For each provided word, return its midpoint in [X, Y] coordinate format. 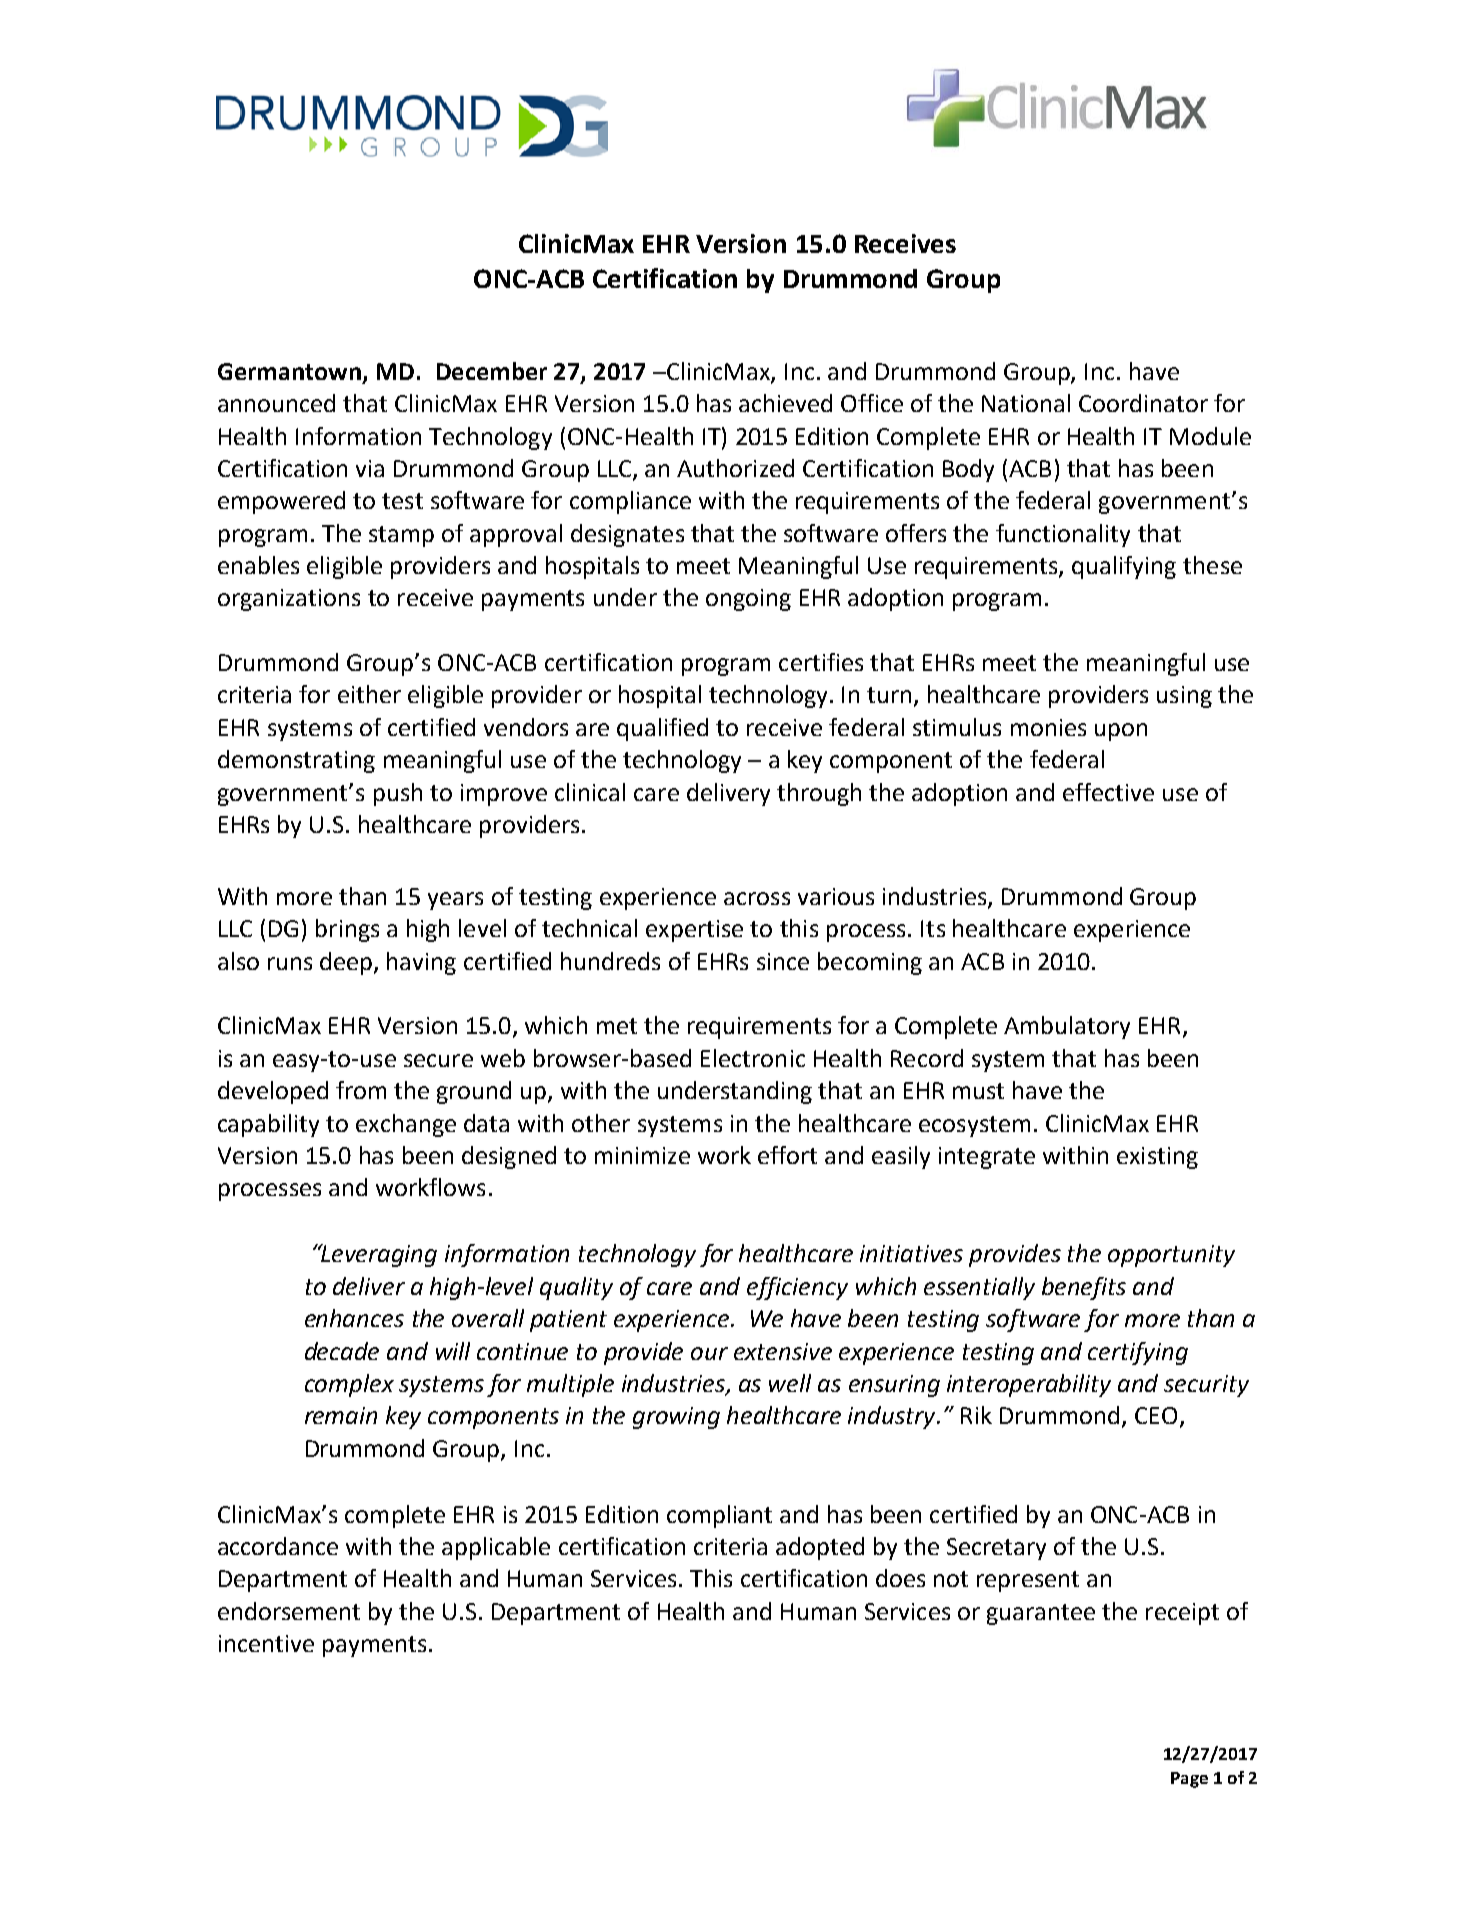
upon [1121, 732]
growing [676, 1418]
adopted [820, 1548]
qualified [662, 729]
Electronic [753, 1058]
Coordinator [1143, 403]
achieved [785, 403]
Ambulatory [1067, 1027]
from [361, 1090]
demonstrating [296, 761]
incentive [266, 1643]
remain [341, 1415]
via [370, 468]
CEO [1156, 1415]
